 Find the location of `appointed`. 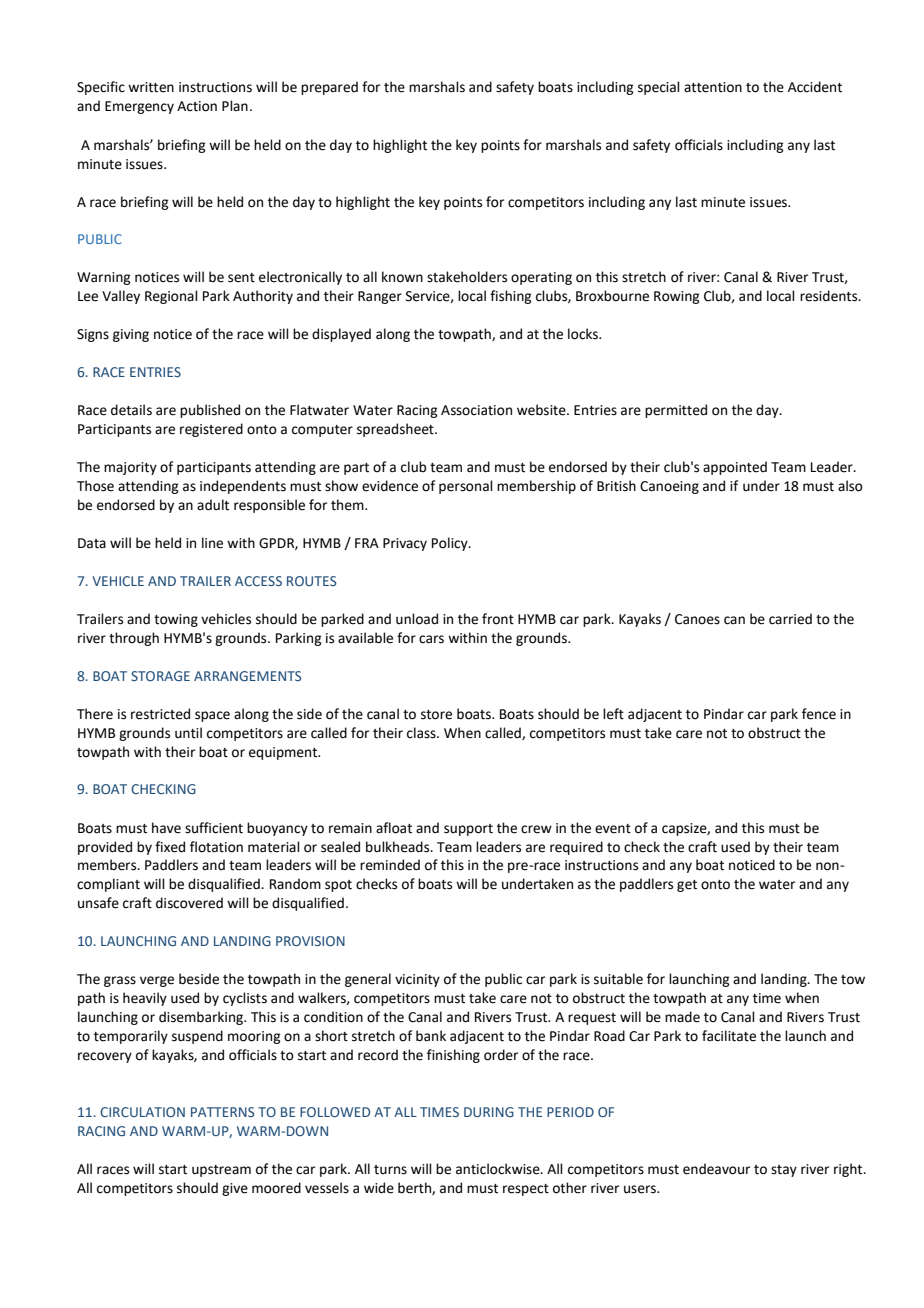

appointed is located at coordinates (735, 468).
